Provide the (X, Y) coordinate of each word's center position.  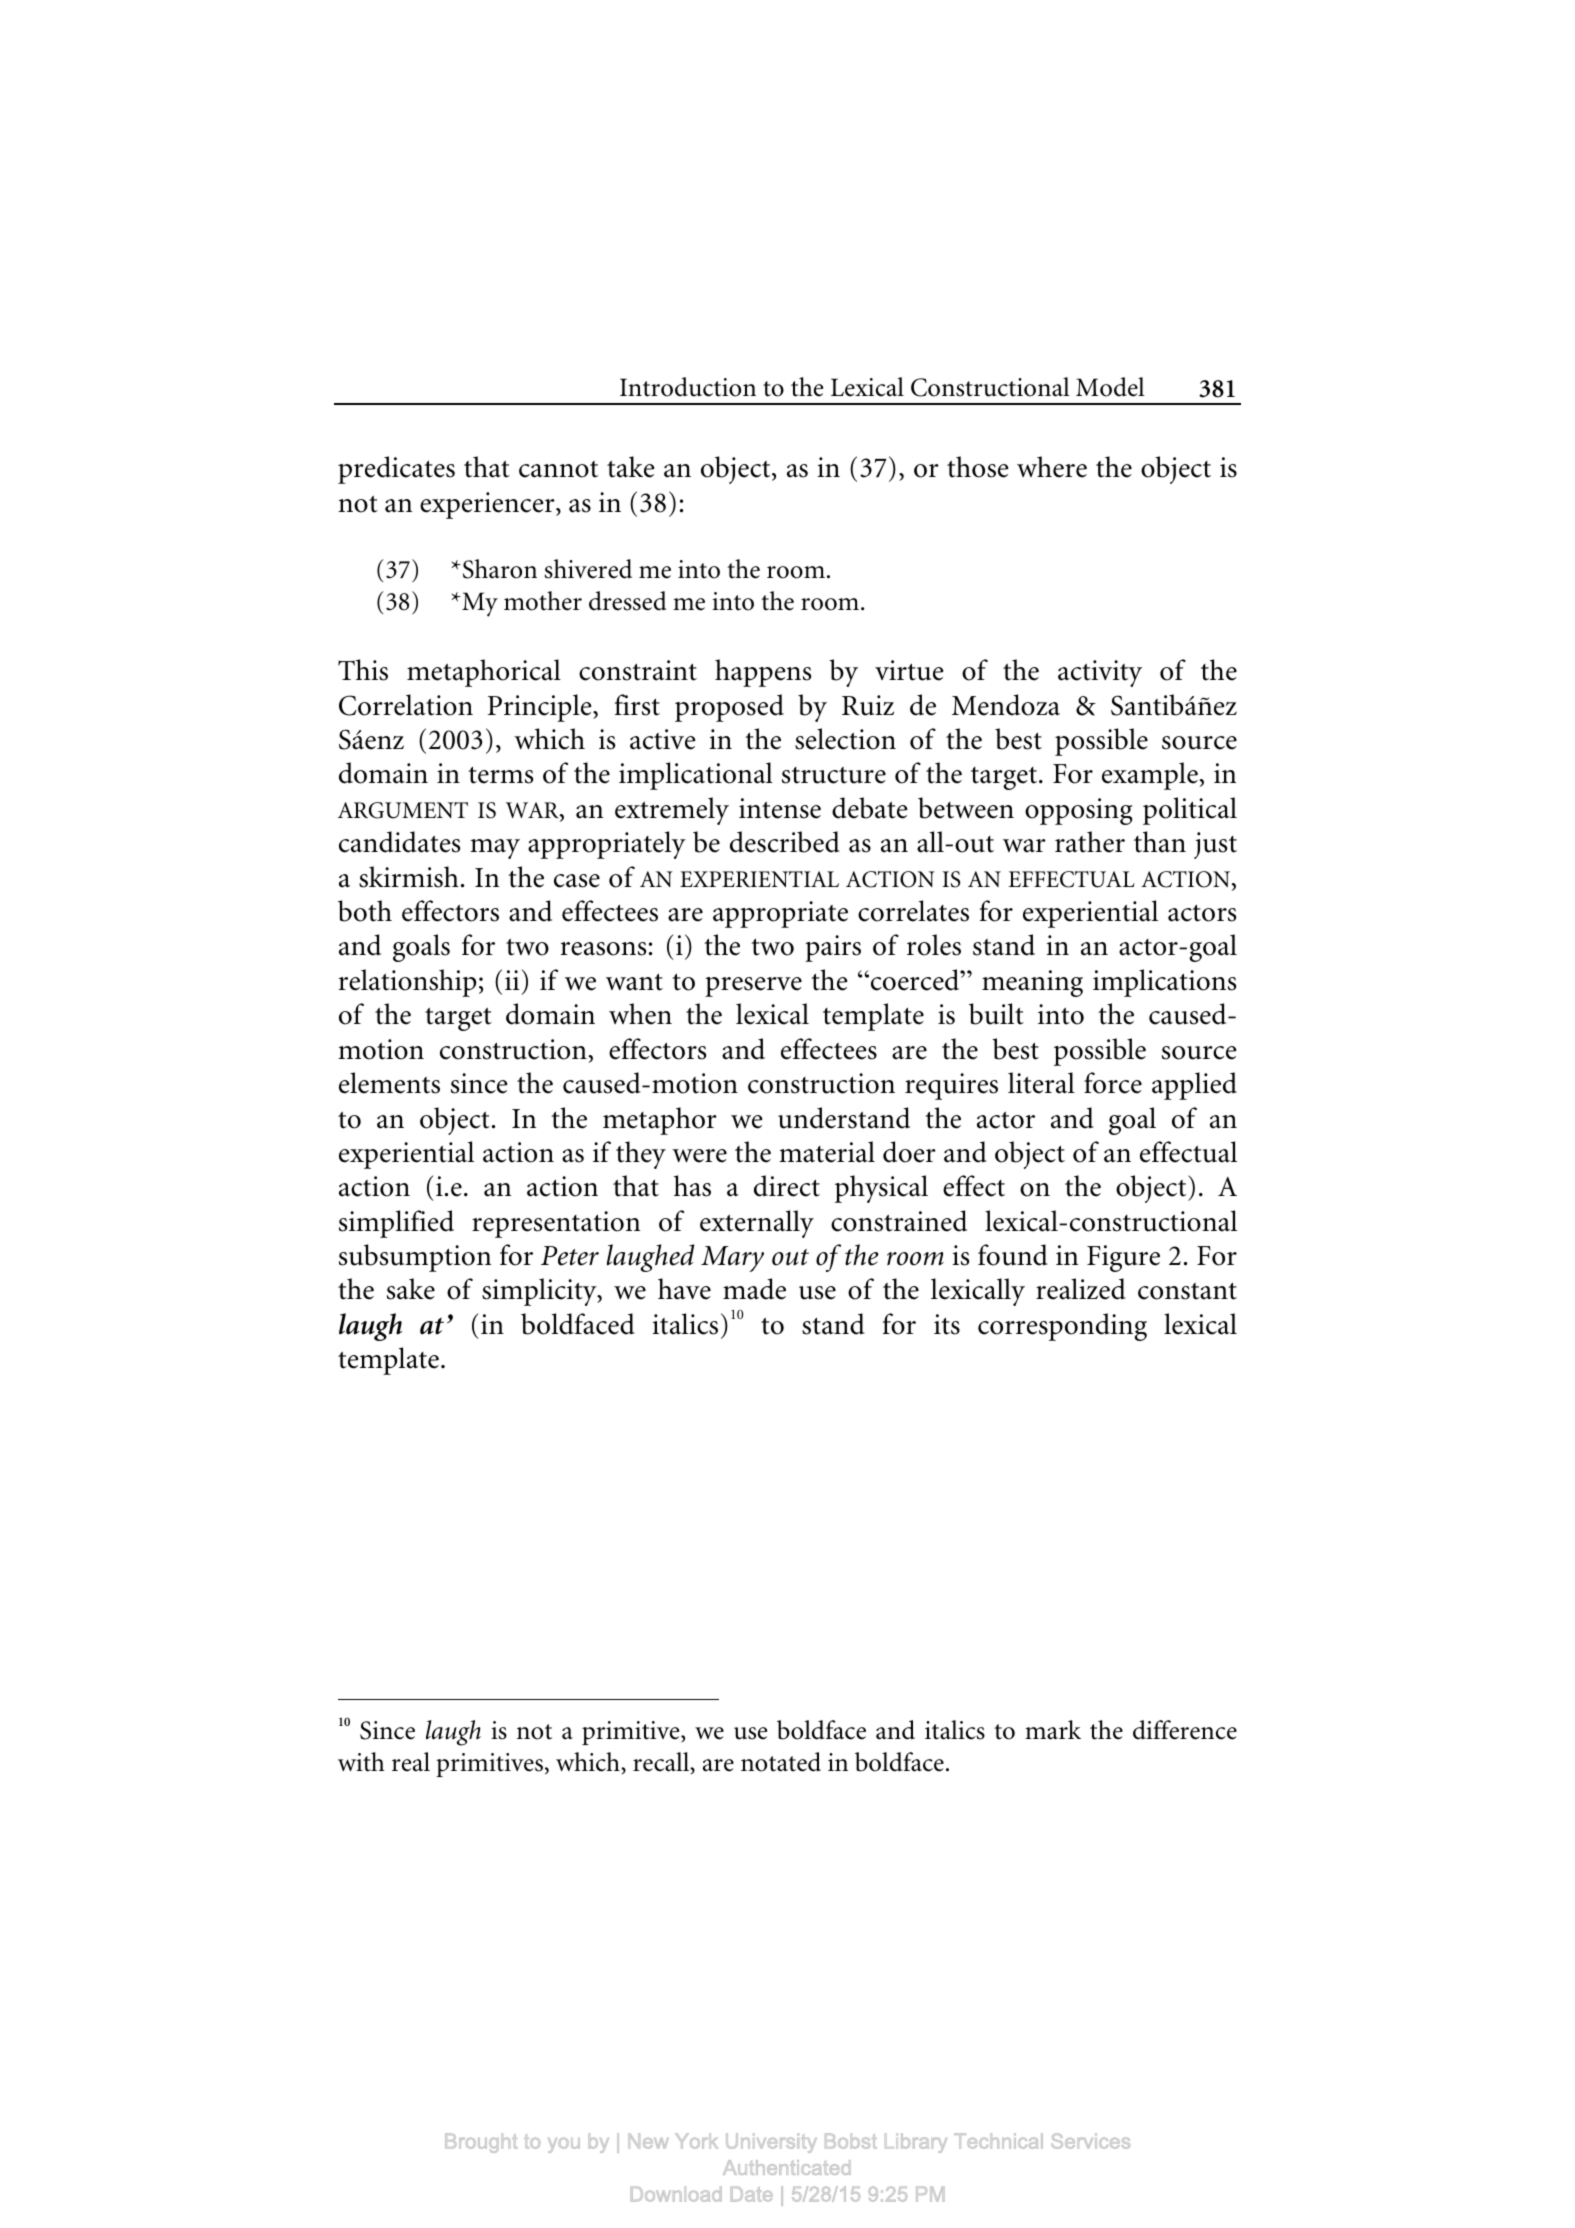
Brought (481, 2143)
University (771, 2143)
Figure (1123, 1258)
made (754, 1289)
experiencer (488, 505)
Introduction (688, 387)
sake (411, 1289)
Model (1110, 387)
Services (1090, 2141)
